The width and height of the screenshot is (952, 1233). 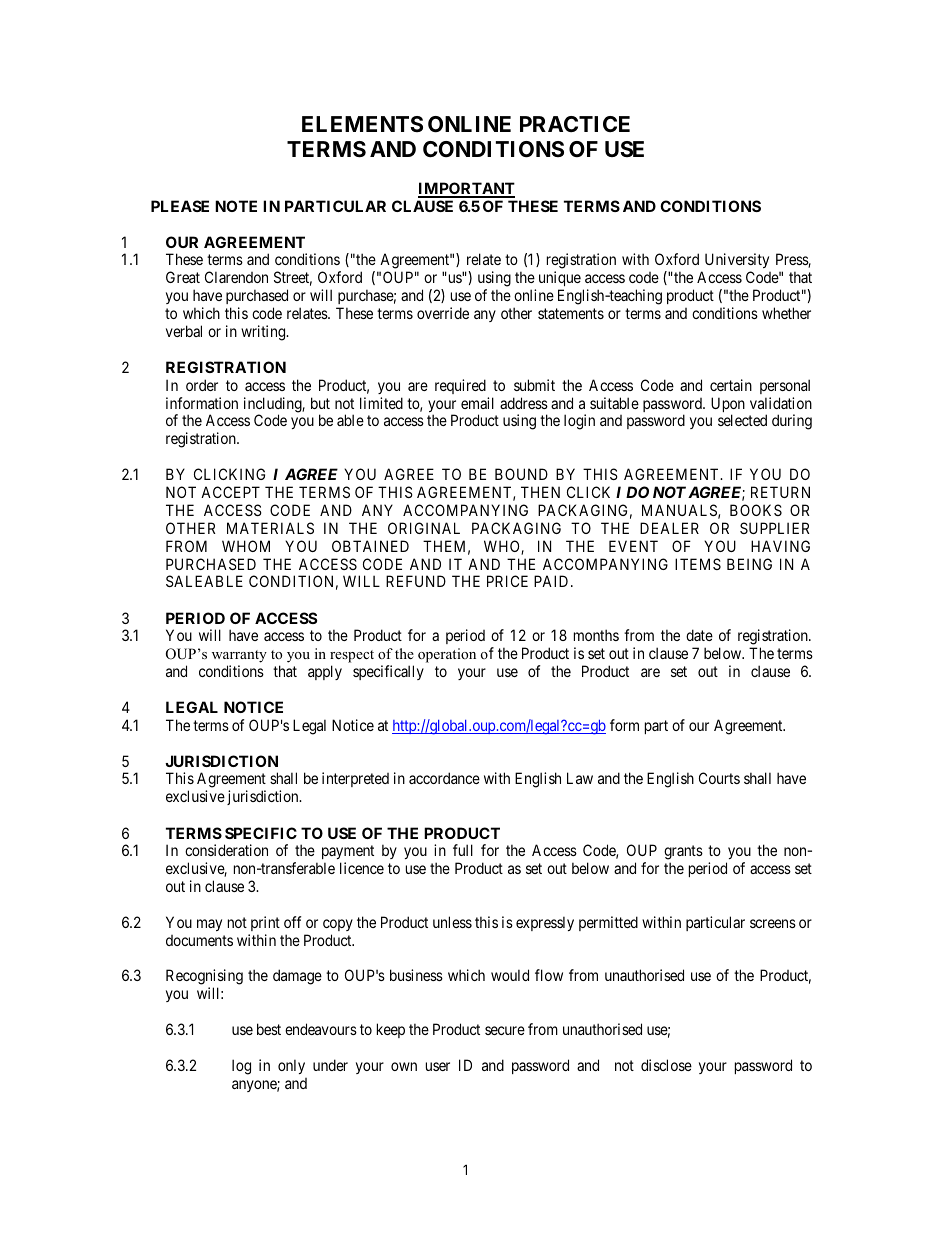 I want to click on Courts, so click(x=719, y=778).
